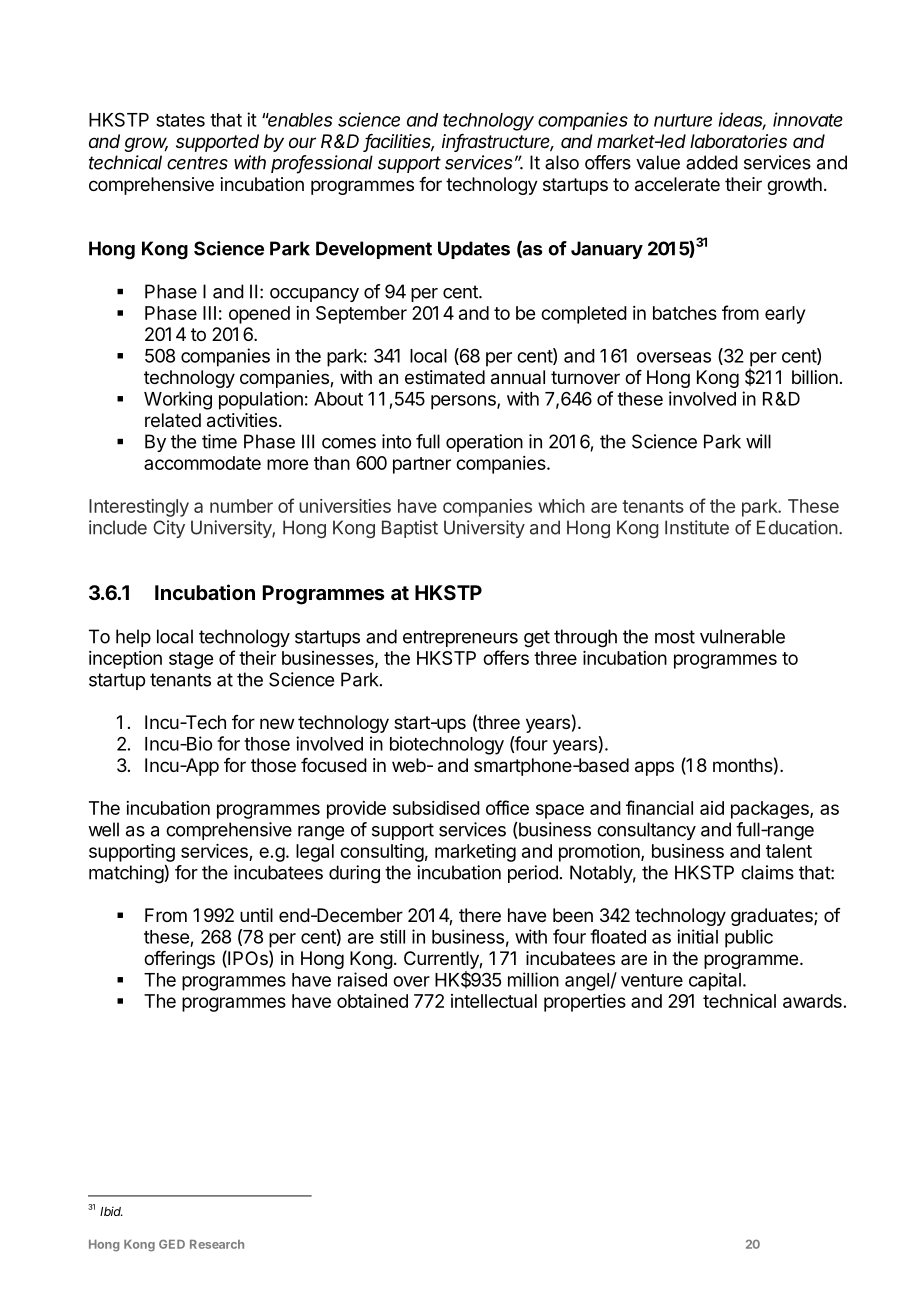  I want to click on also, so click(562, 162).
